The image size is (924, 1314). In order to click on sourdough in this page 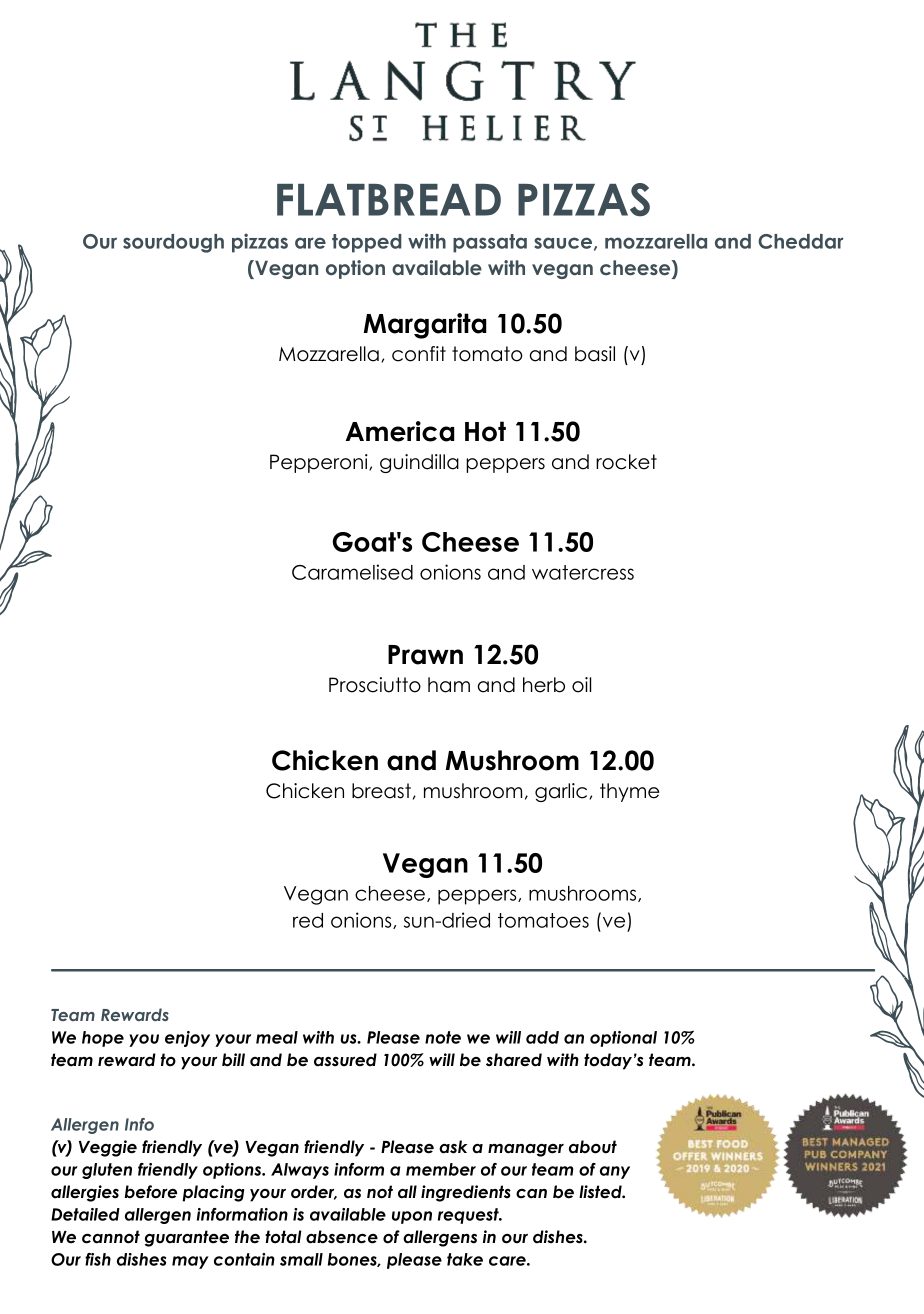, I will do `click(173, 243)`.
